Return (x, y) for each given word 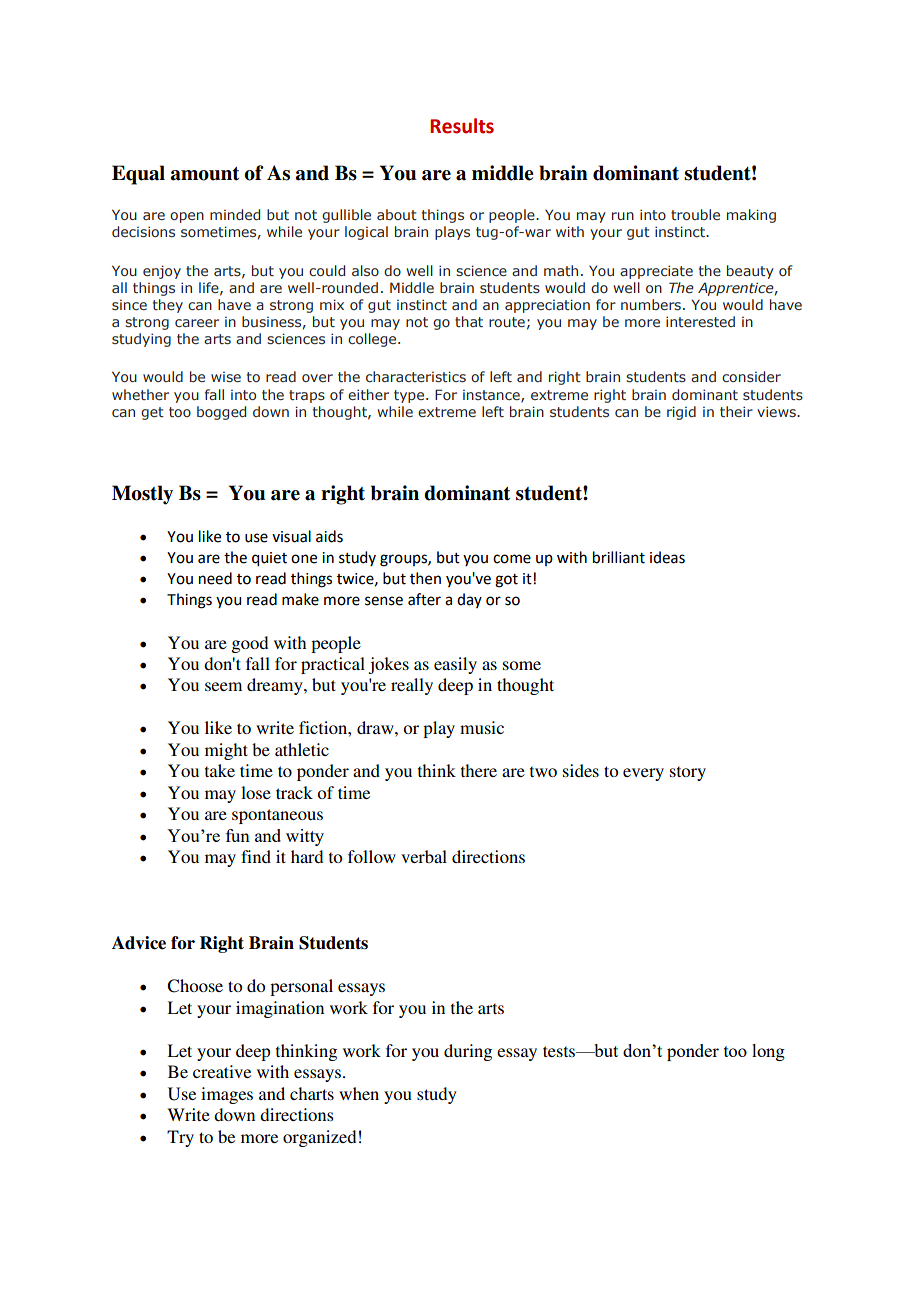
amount (205, 174)
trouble (695, 214)
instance (492, 396)
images (227, 1095)
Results (462, 126)
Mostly (142, 495)
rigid (681, 413)
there (479, 770)
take (220, 770)
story (688, 773)
